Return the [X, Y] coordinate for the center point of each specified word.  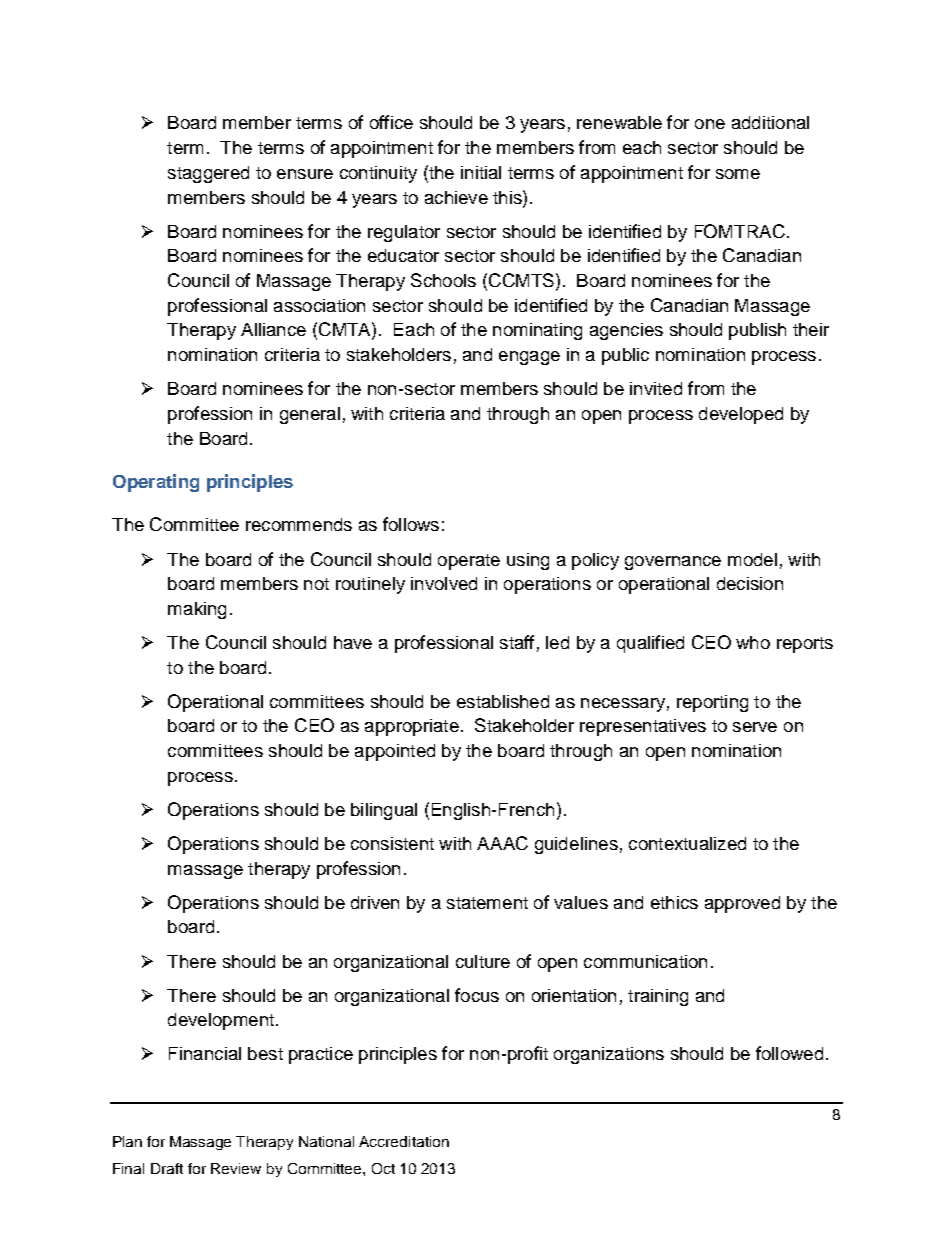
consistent [392, 843]
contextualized [687, 843]
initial [481, 172]
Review [236, 1168]
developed [741, 415]
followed [789, 1053]
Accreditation [404, 1141]
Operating [156, 483]
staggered [208, 174]
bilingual [384, 811]
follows [411, 524]
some [738, 174]
